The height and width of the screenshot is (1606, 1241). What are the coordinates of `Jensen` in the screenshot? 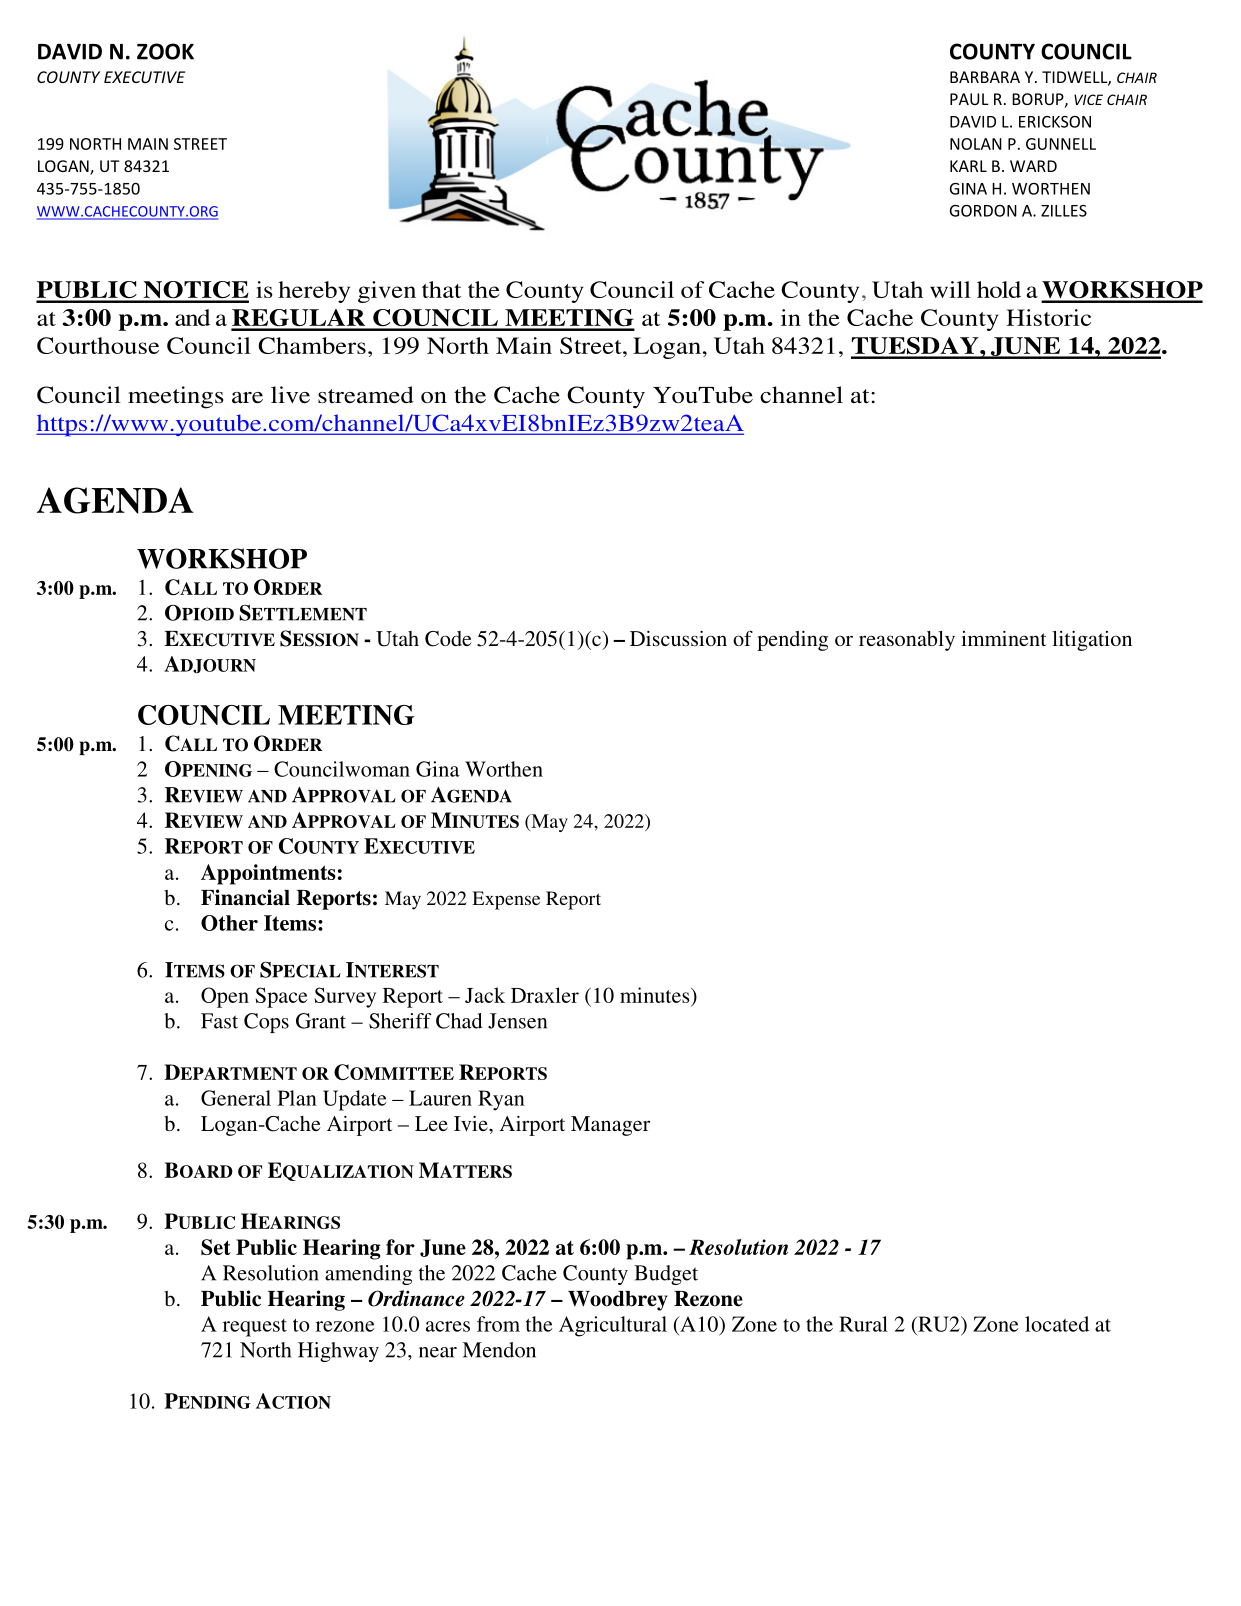 It's located at (517, 1021).
